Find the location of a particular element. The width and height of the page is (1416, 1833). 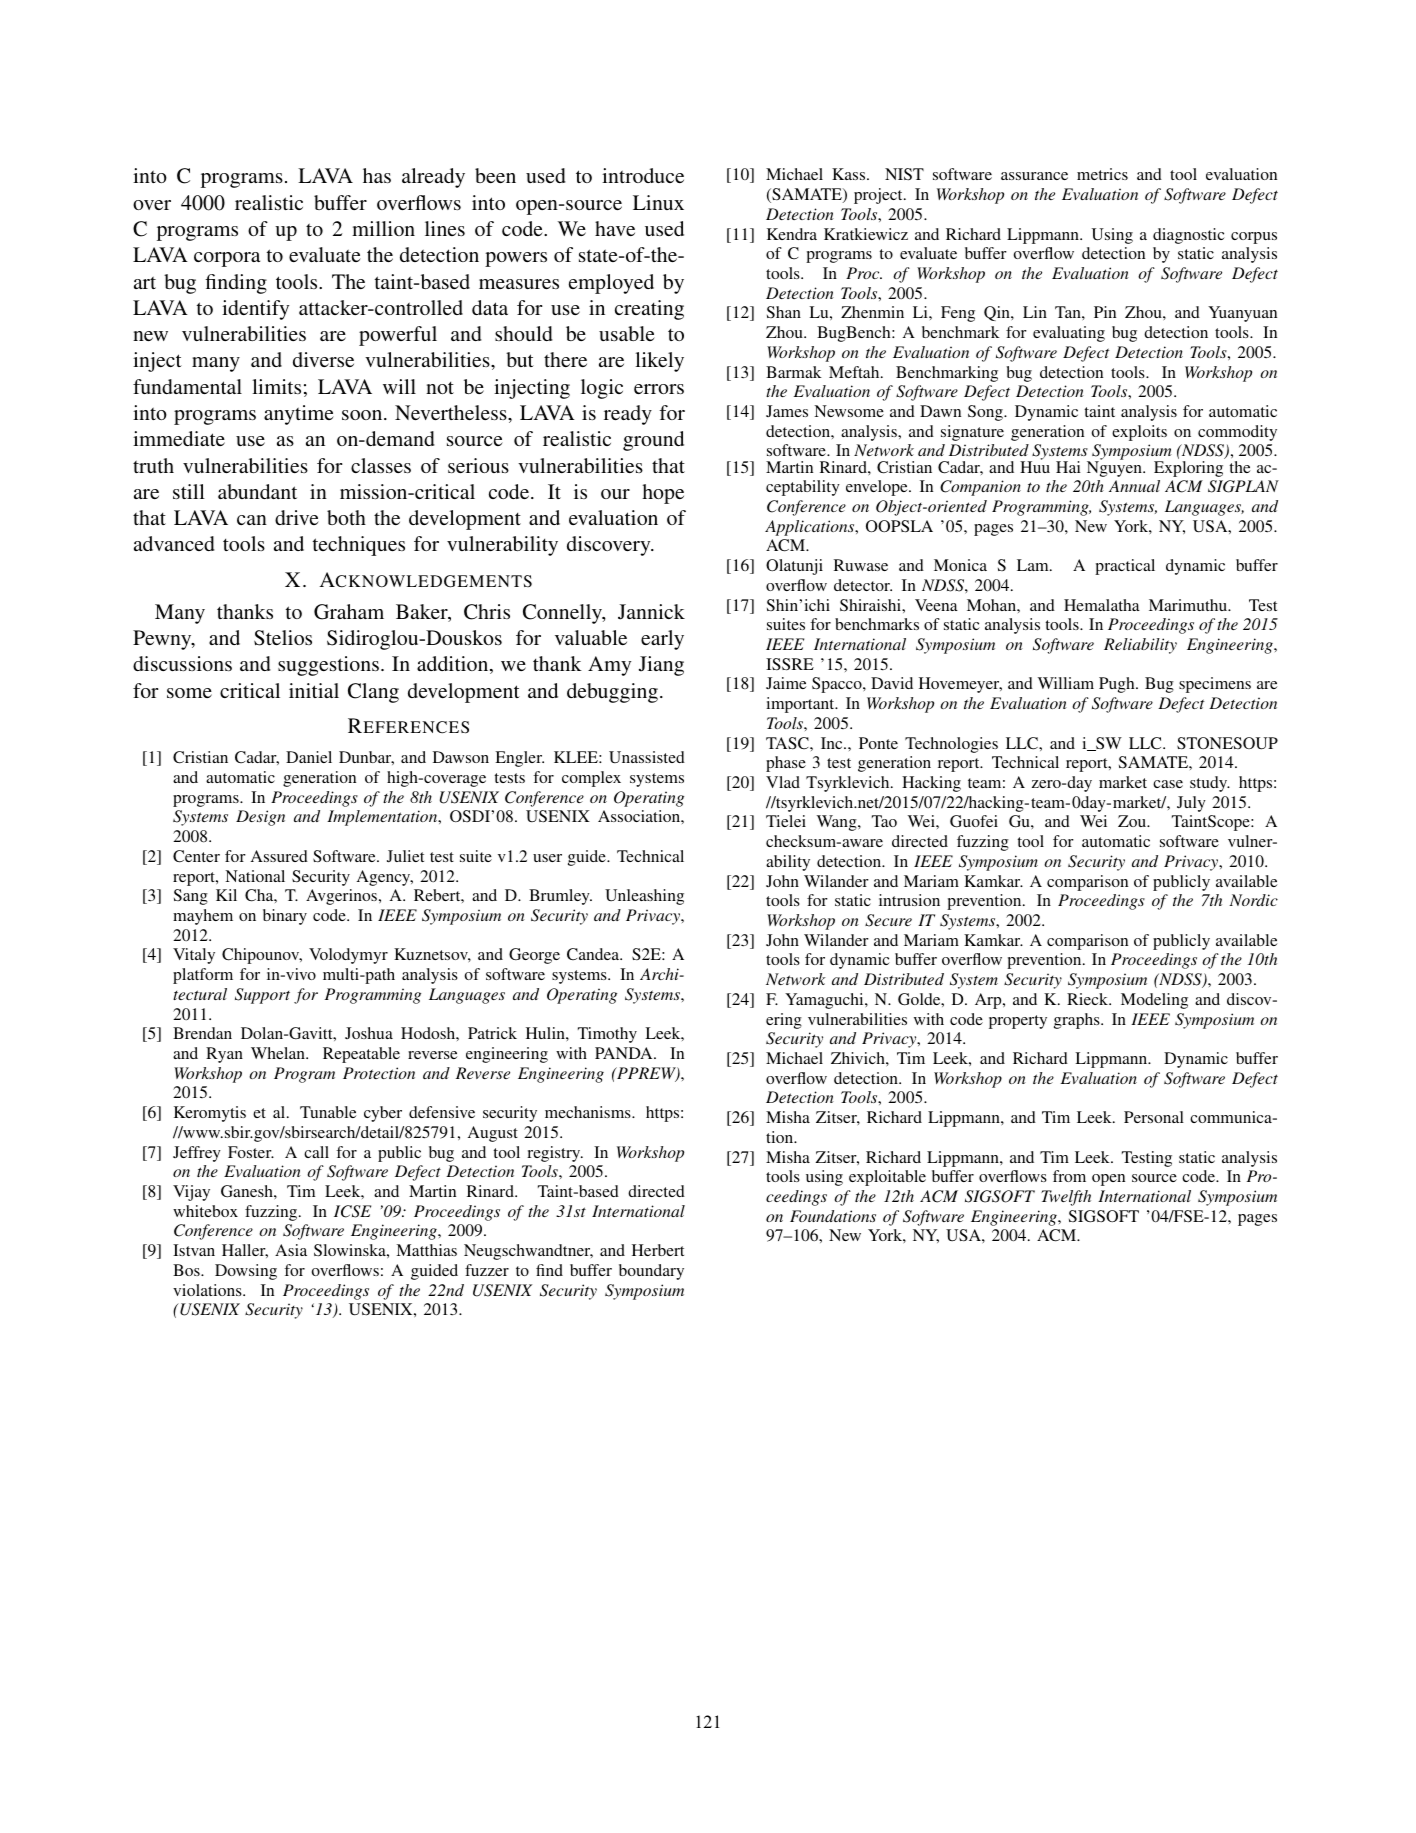

Herbert is located at coordinates (658, 1250).
